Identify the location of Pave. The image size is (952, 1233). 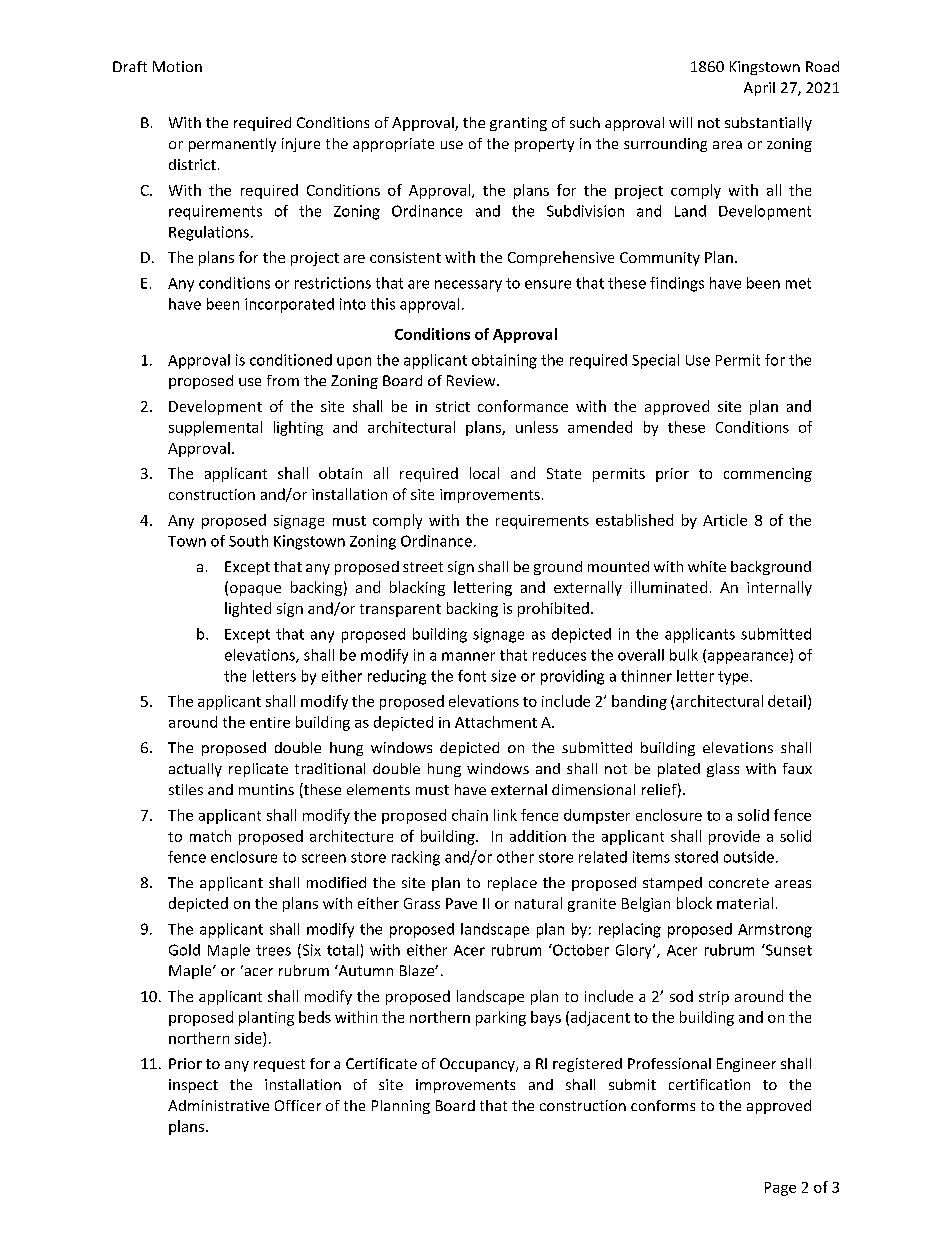
(461, 903).
